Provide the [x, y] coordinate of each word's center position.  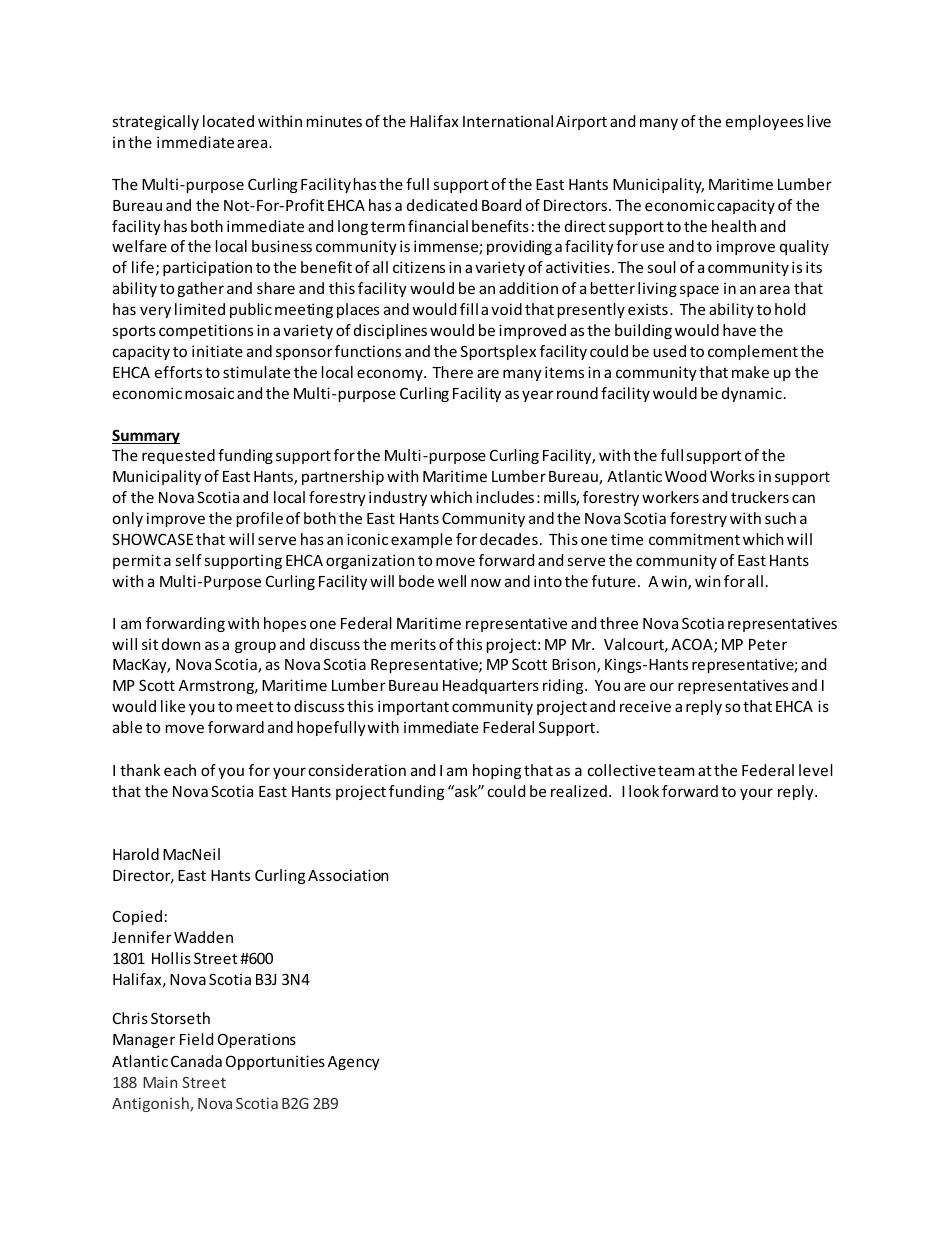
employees [765, 122]
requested [178, 456]
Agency [354, 1063]
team [676, 770]
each [180, 770]
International [508, 121]
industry [398, 498]
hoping [497, 771]
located [228, 121]
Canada [196, 1061]
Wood [685, 476]
